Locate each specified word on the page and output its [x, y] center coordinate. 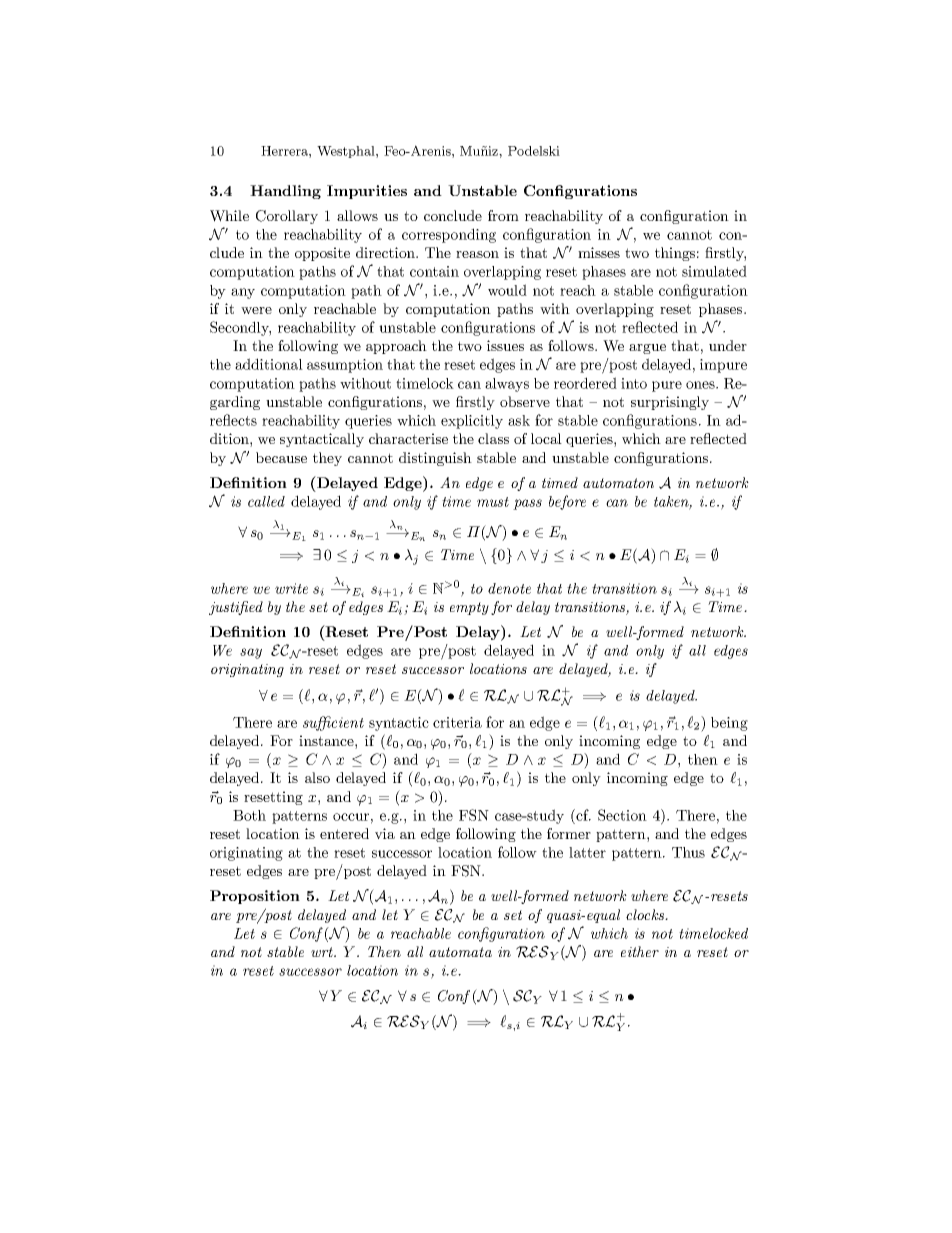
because [281, 457]
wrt [323, 952]
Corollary [287, 217]
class [493, 438]
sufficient [333, 723]
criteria [457, 722]
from [503, 215]
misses [599, 252]
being [729, 724]
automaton [618, 483]
